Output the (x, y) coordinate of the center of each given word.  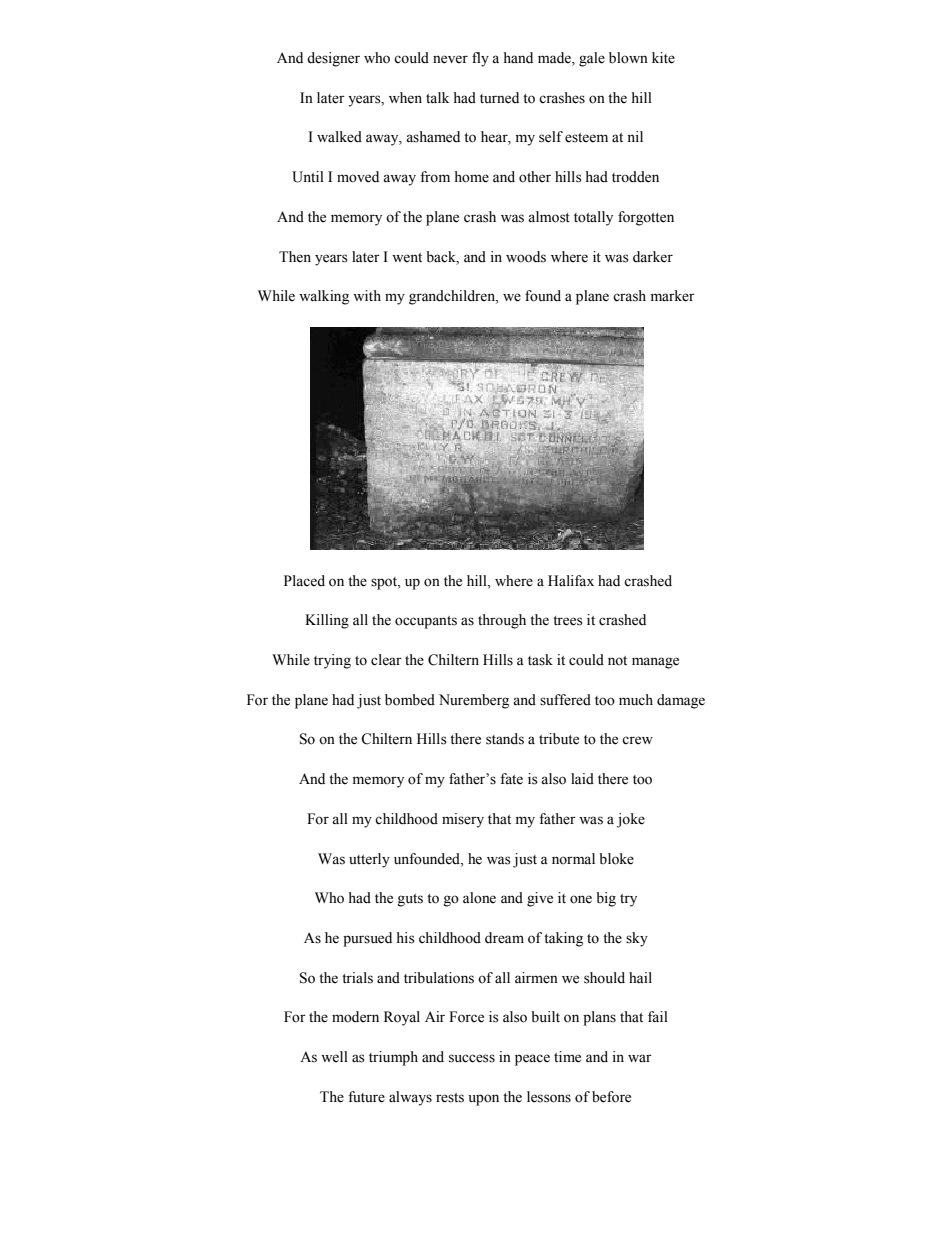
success (472, 1058)
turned (499, 98)
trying (332, 661)
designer (333, 59)
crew (637, 740)
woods (526, 257)
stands (505, 739)
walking (324, 297)
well (334, 1057)
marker (672, 296)
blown (628, 58)
